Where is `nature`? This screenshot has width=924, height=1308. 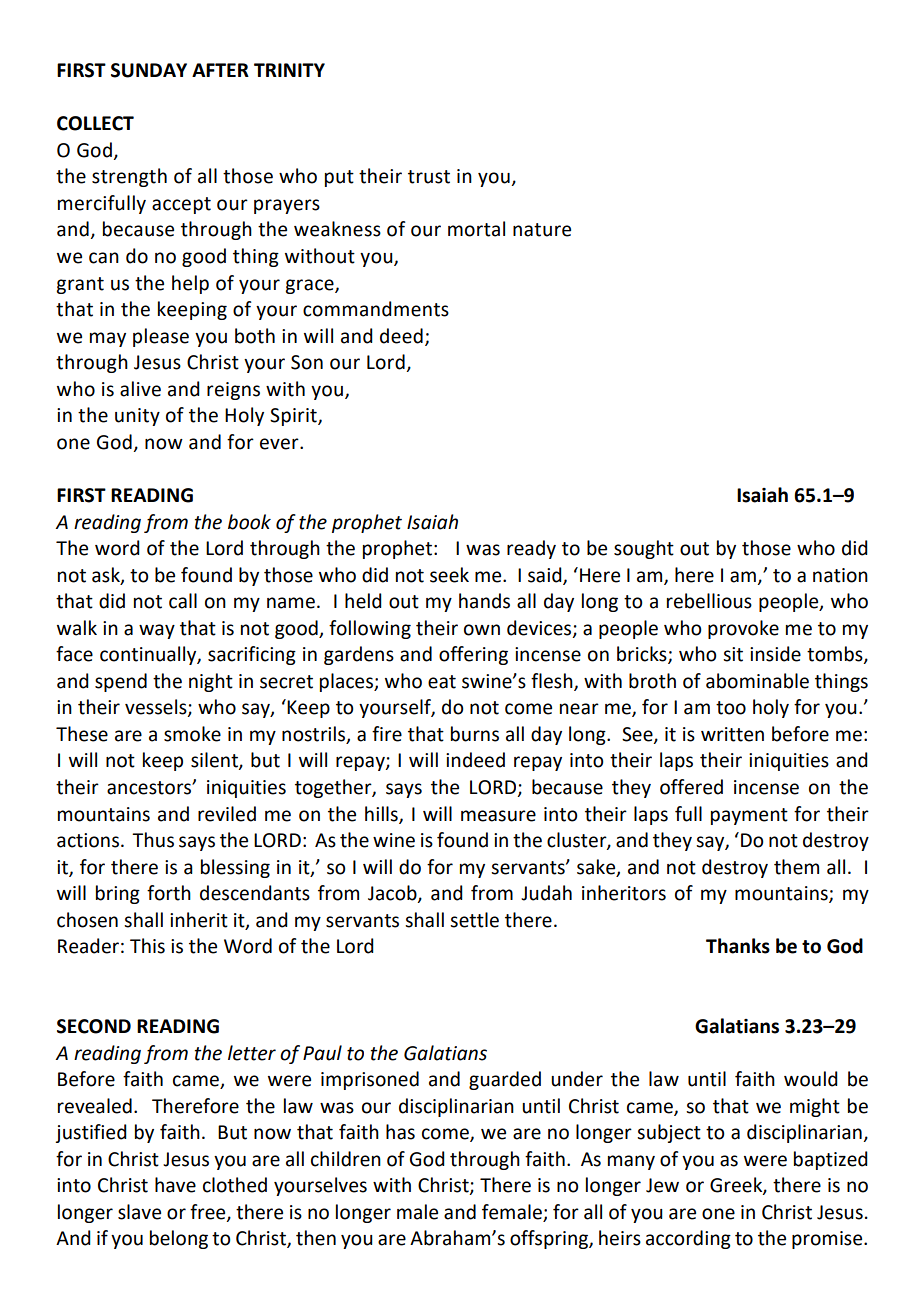 nature is located at coordinates (542, 230).
